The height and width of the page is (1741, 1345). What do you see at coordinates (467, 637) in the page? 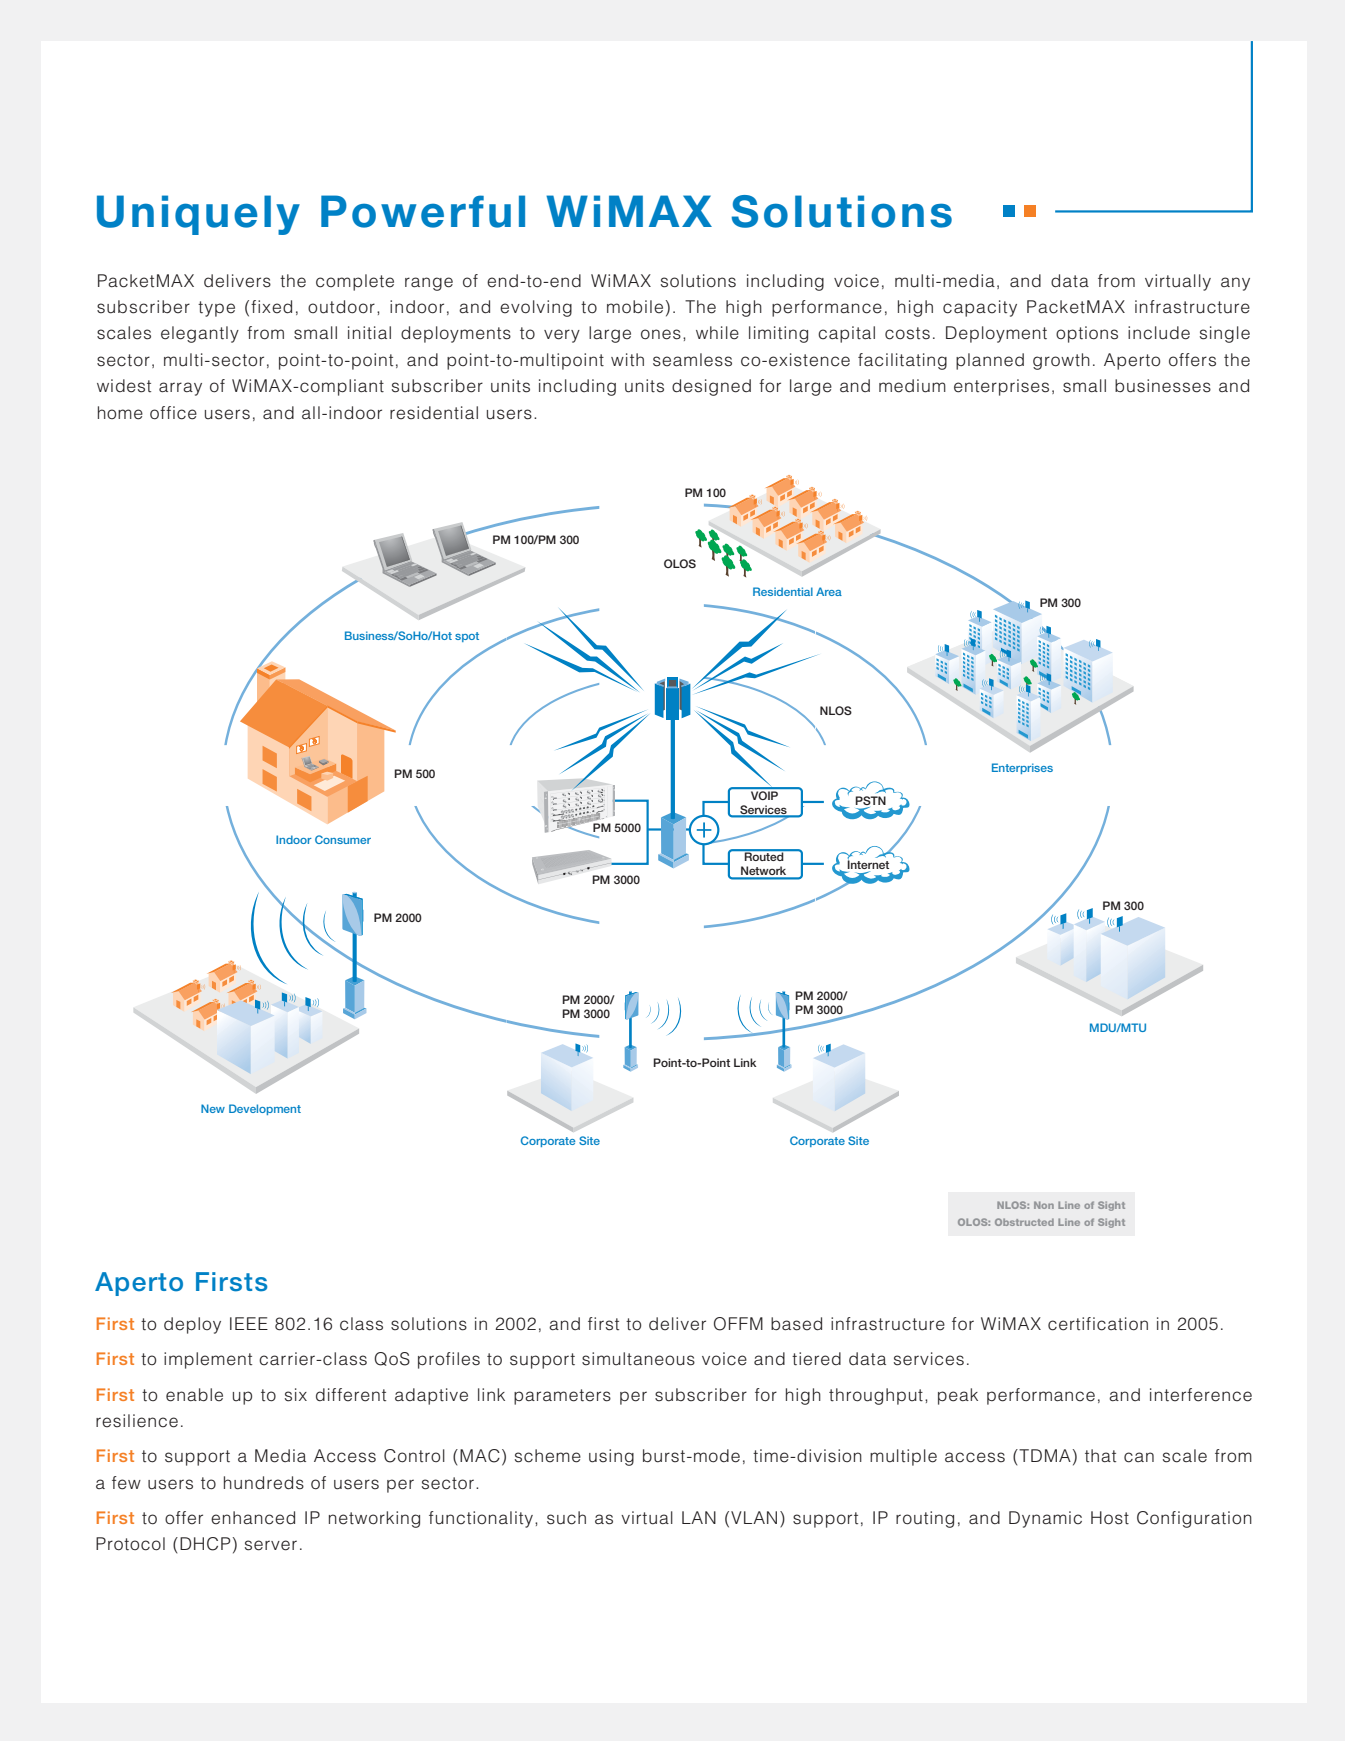
I see `spot` at bounding box center [467, 637].
